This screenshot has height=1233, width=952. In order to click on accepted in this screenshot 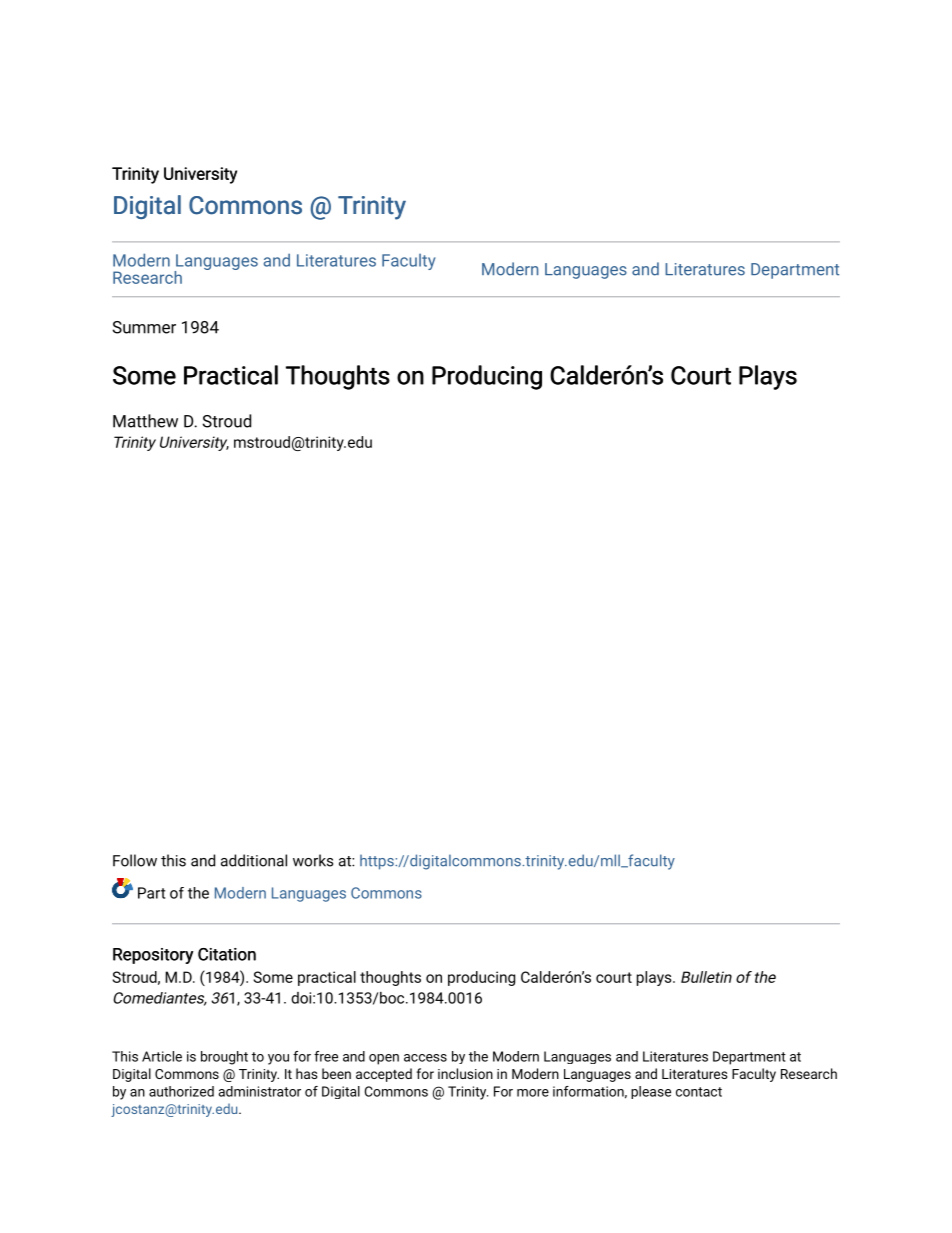, I will do `click(384, 1075)`.
